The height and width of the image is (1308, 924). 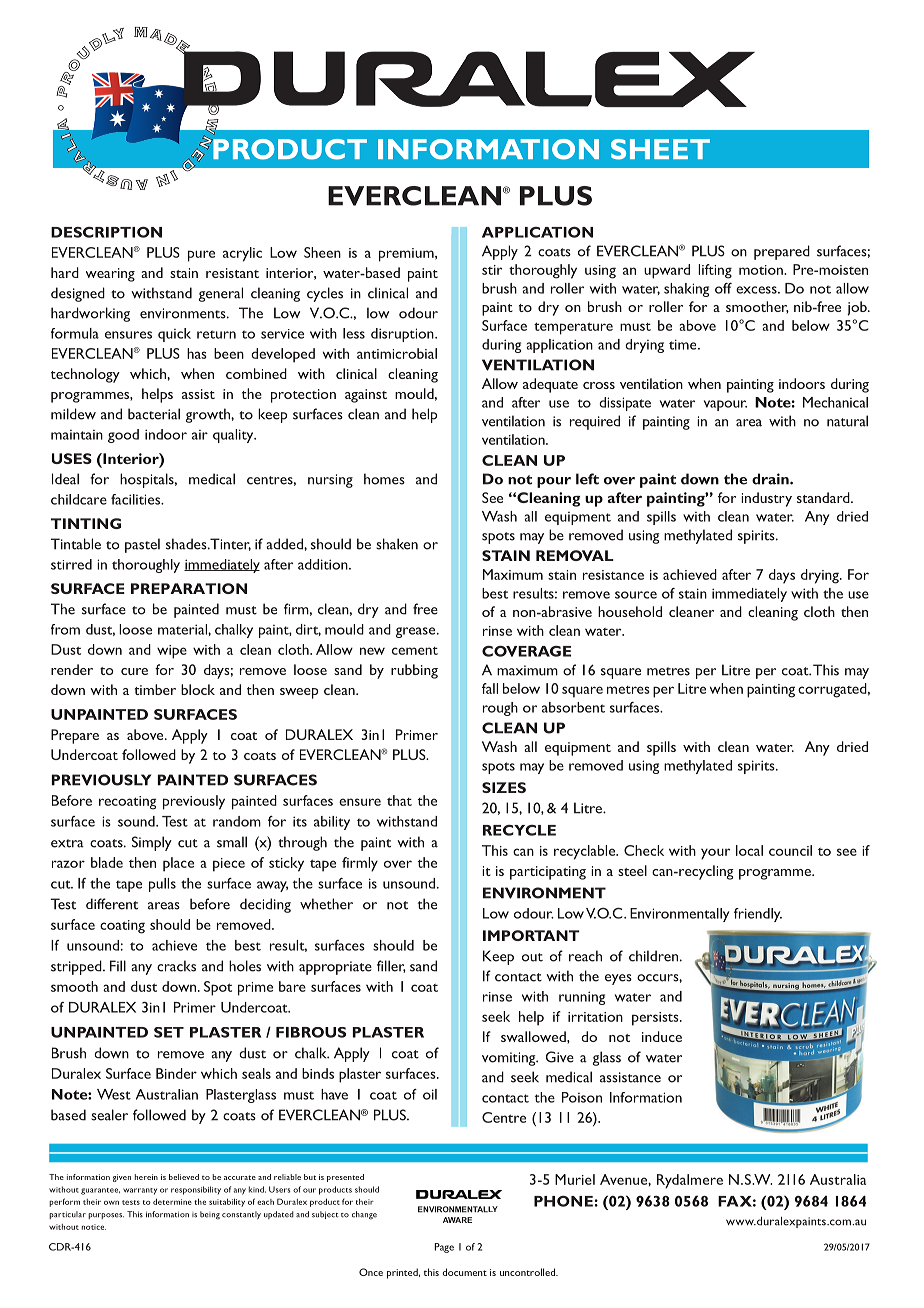 What do you see at coordinates (384, 479) in the image?
I see `homes` at bounding box center [384, 479].
